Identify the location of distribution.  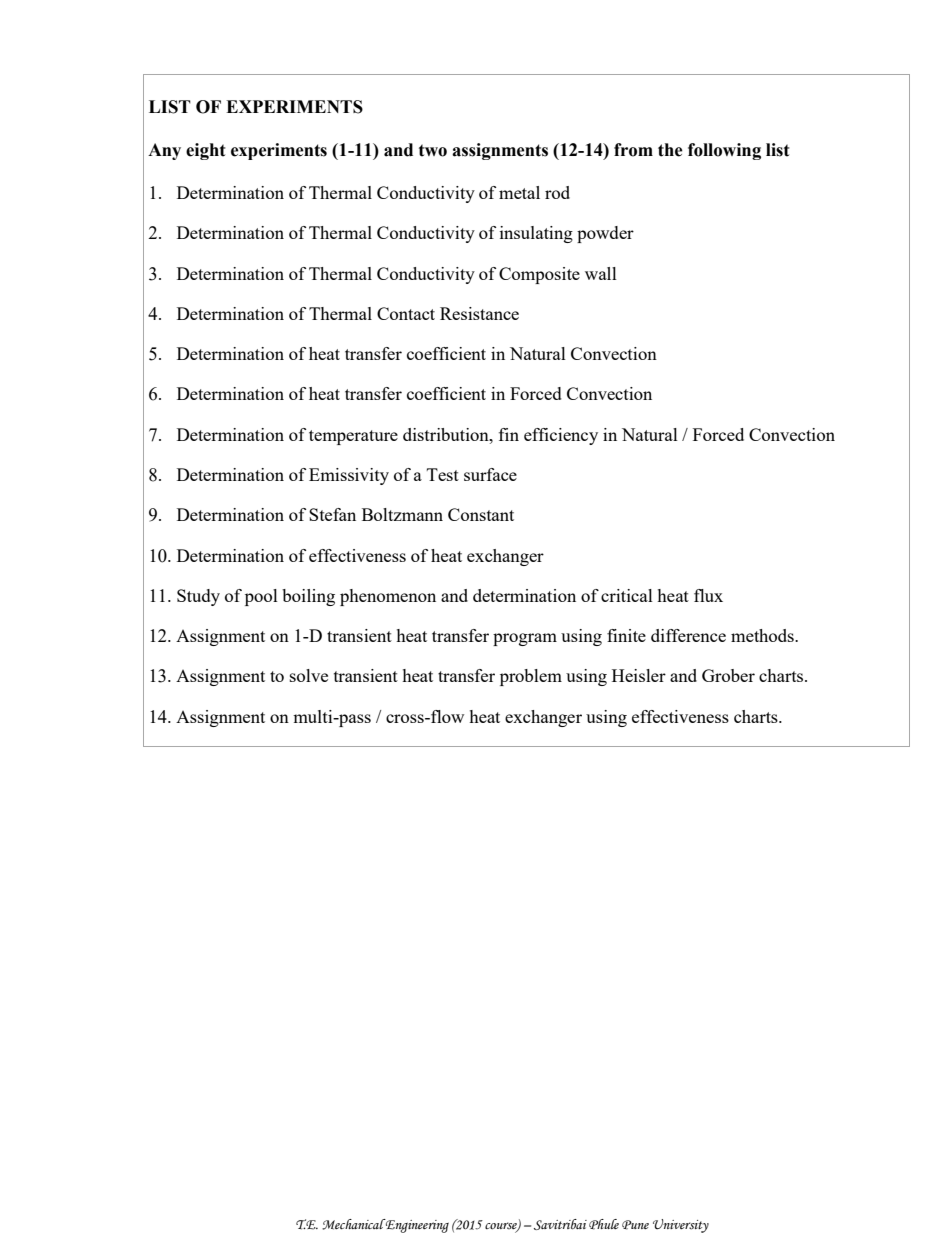
(447, 434).
